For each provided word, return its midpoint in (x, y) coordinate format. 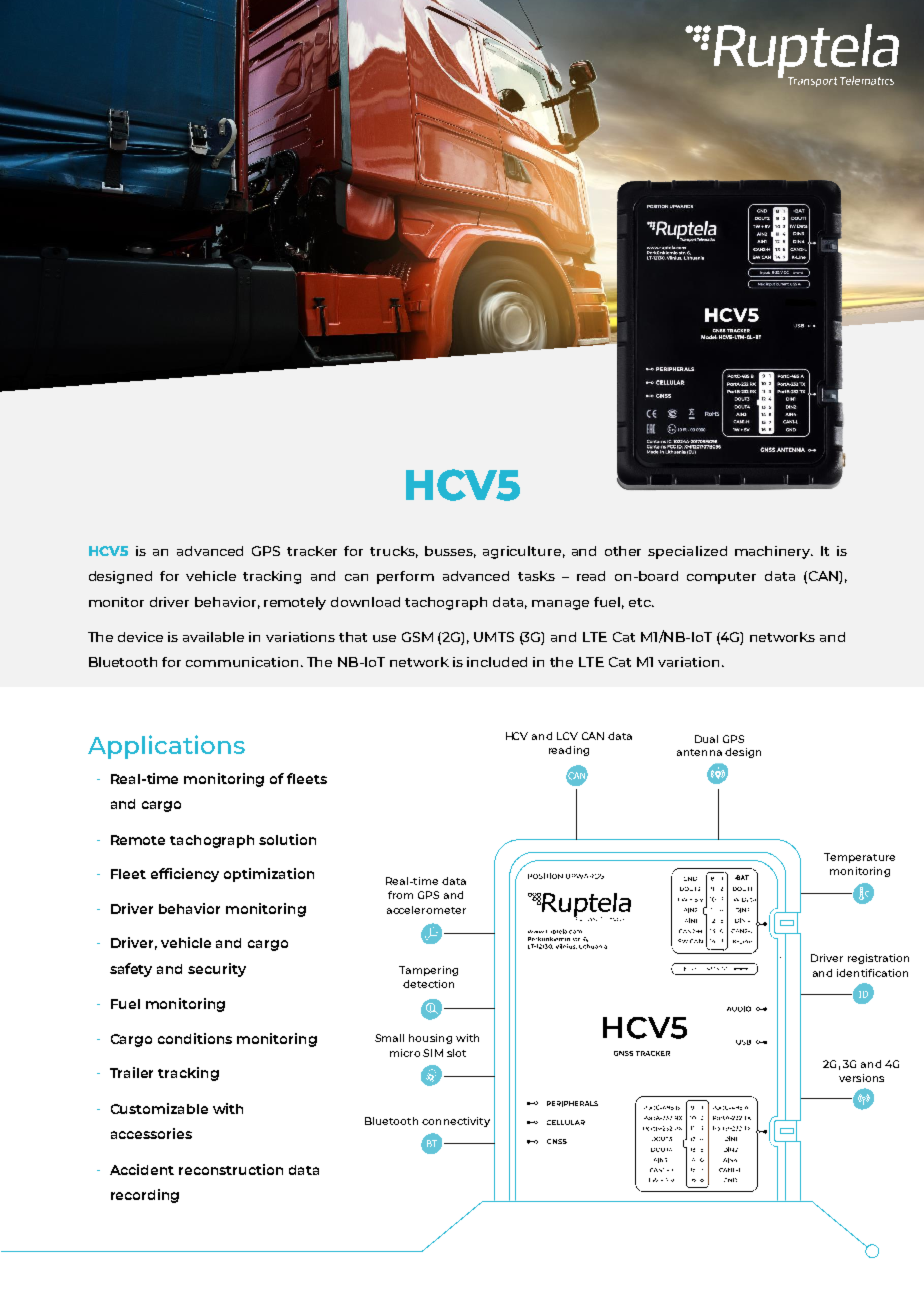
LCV (567, 736)
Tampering (428, 971)
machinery (774, 552)
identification (872, 973)
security (217, 970)
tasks (536, 576)
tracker (312, 551)
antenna (699, 752)
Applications (166, 747)
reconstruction (231, 1169)
